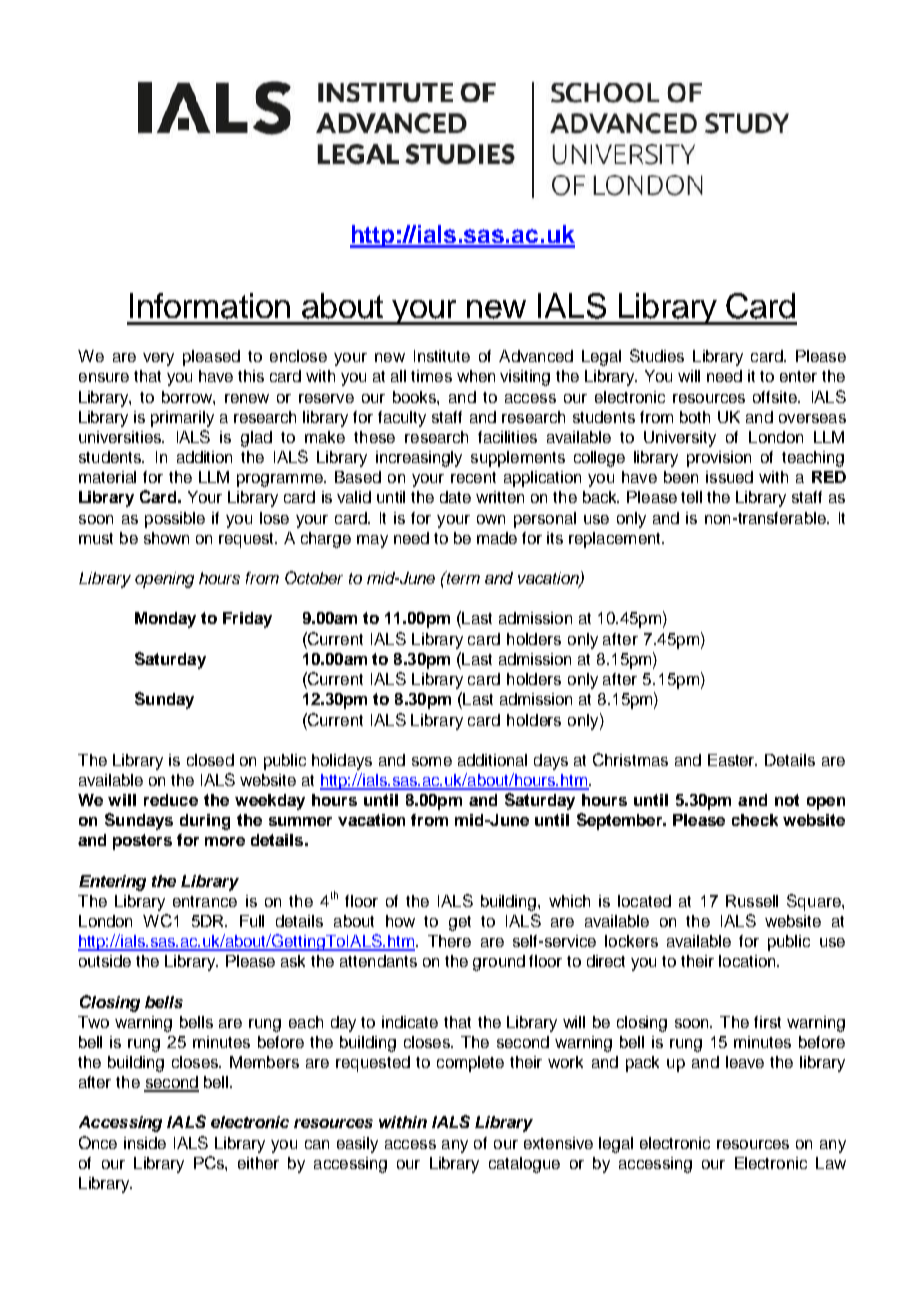 Image resolution: width=924 pixels, height=1308 pixels. What do you see at coordinates (205, 901) in the image?
I see `entrance` at bounding box center [205, 901].
